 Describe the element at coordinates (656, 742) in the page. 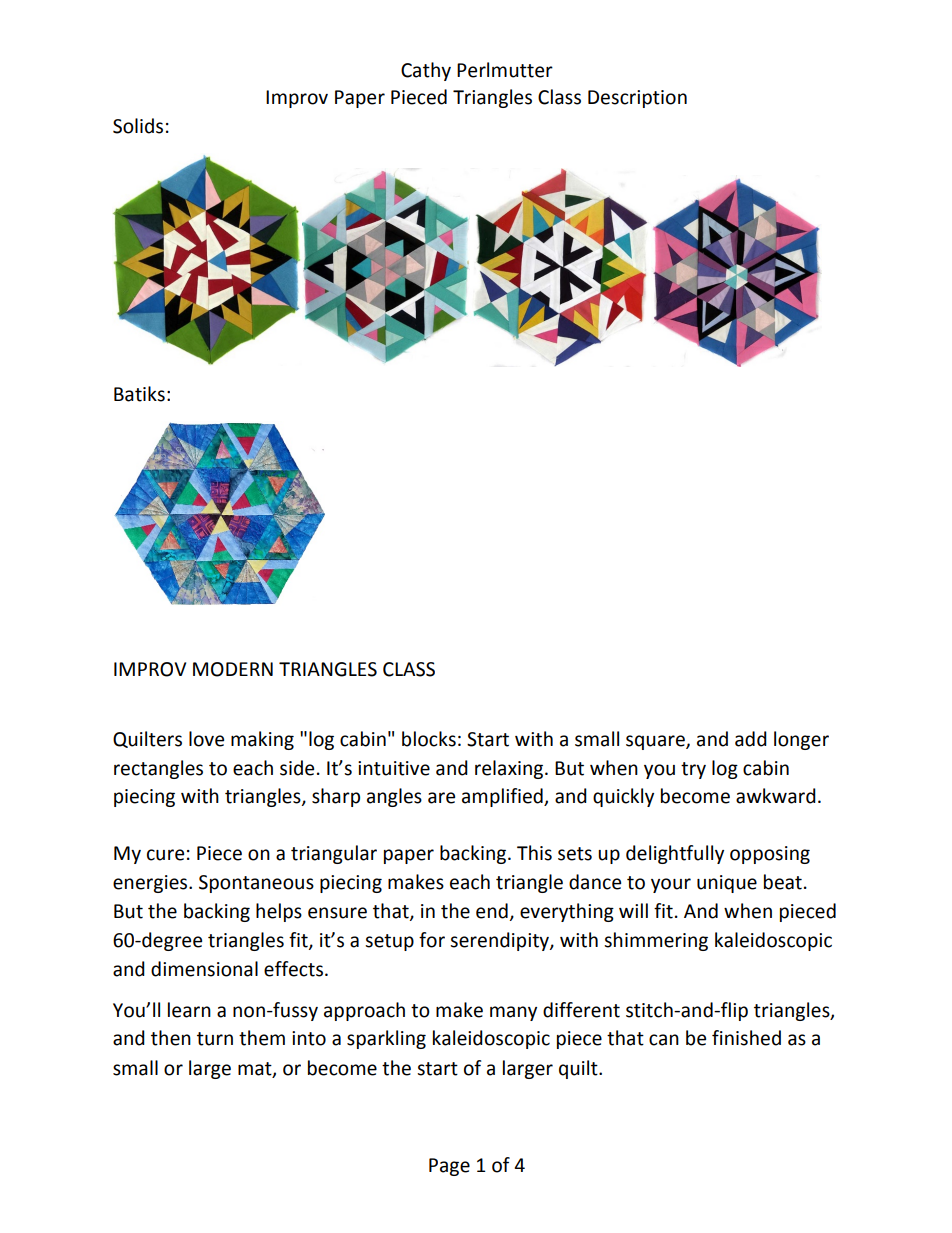

I see `square` at that location.
